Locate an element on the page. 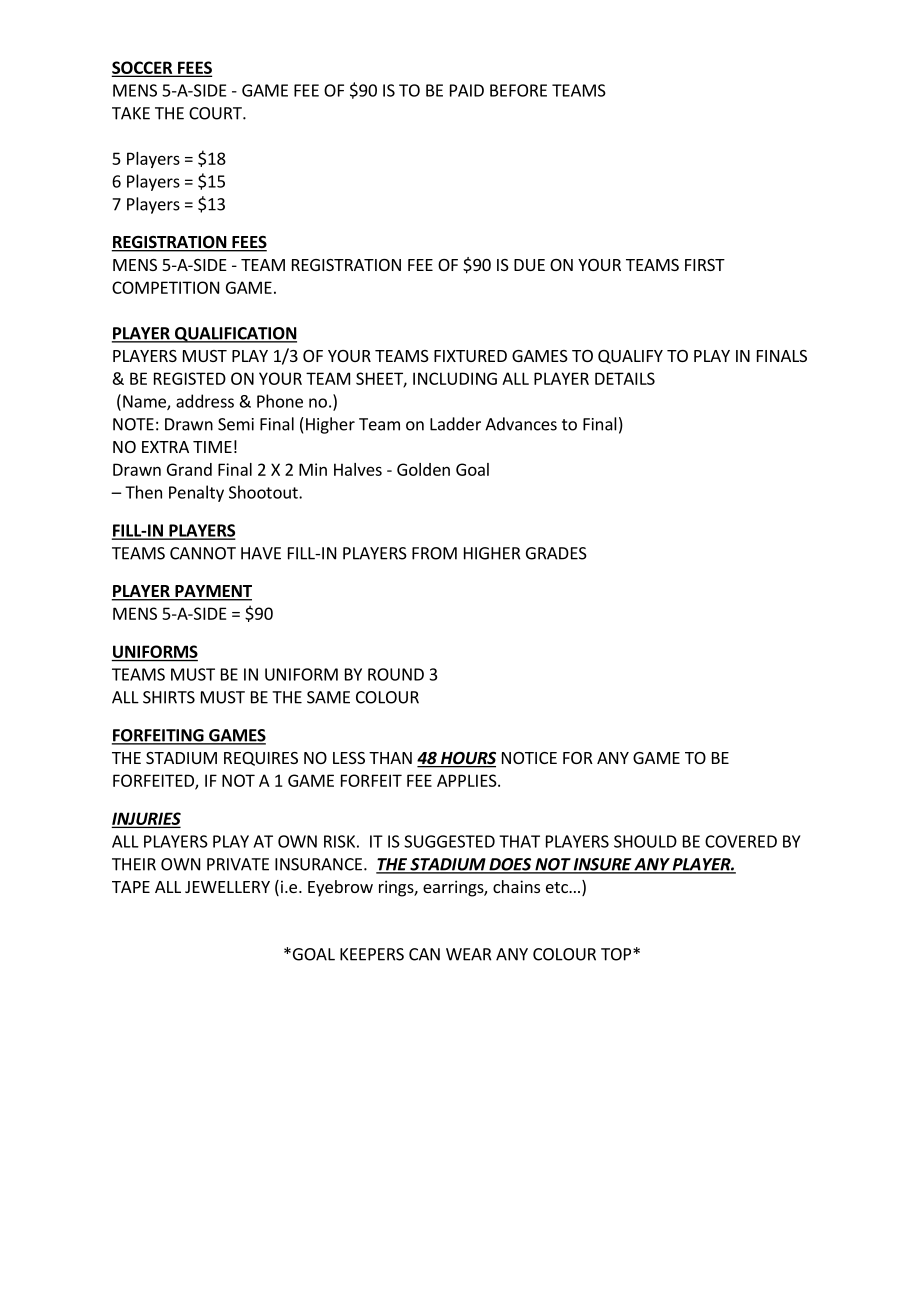 This page has height=1308, width=924. INCLUDING is located at coordinates (455, 378).
